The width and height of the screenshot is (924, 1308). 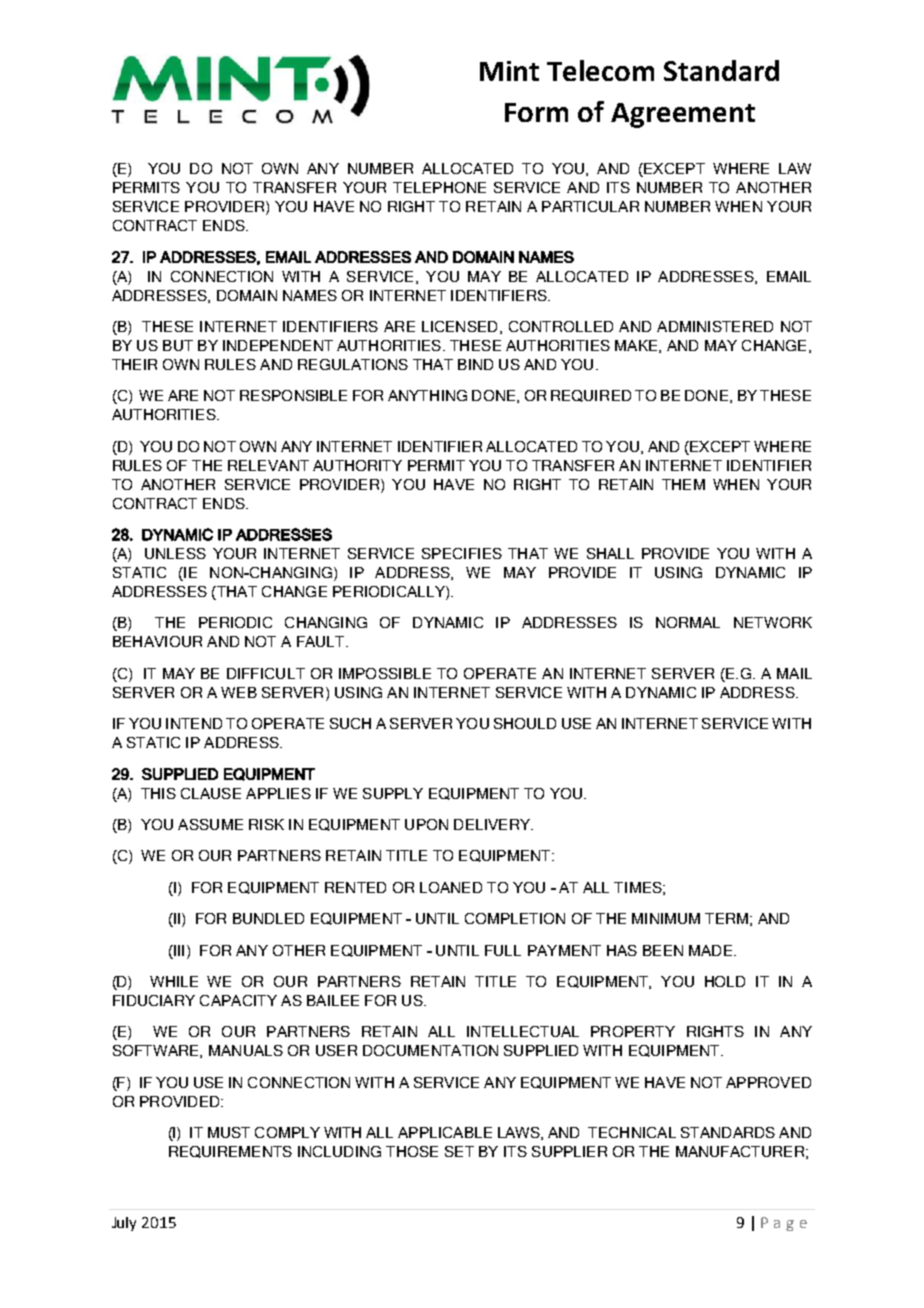 What do you see at coordinates (459, 1151) in the screenshot?
I see `SET` at bounding box center [459, 1151].
